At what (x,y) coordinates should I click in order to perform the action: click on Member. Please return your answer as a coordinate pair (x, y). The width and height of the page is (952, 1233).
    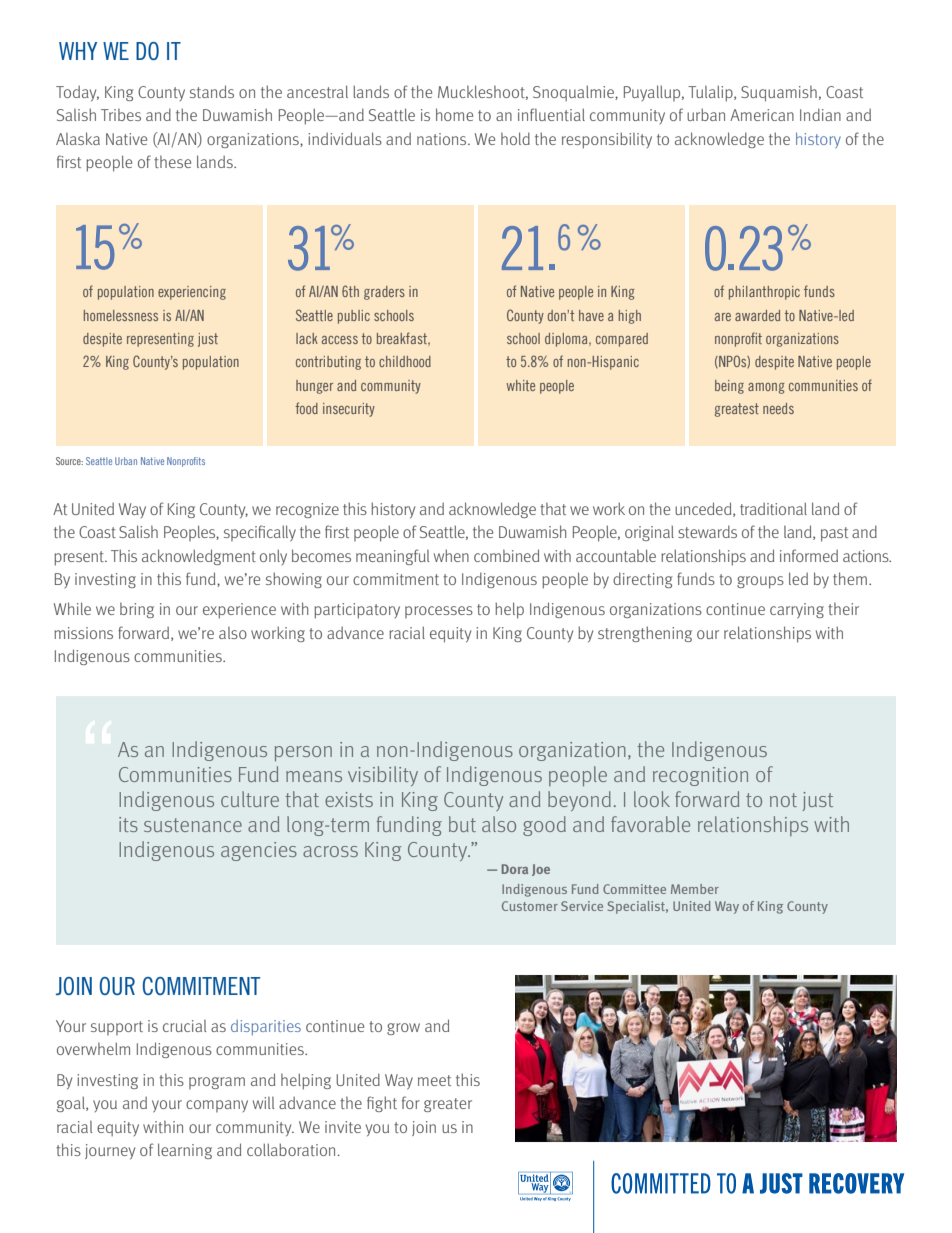
    Looking at the image, I should click on (695, 889).
